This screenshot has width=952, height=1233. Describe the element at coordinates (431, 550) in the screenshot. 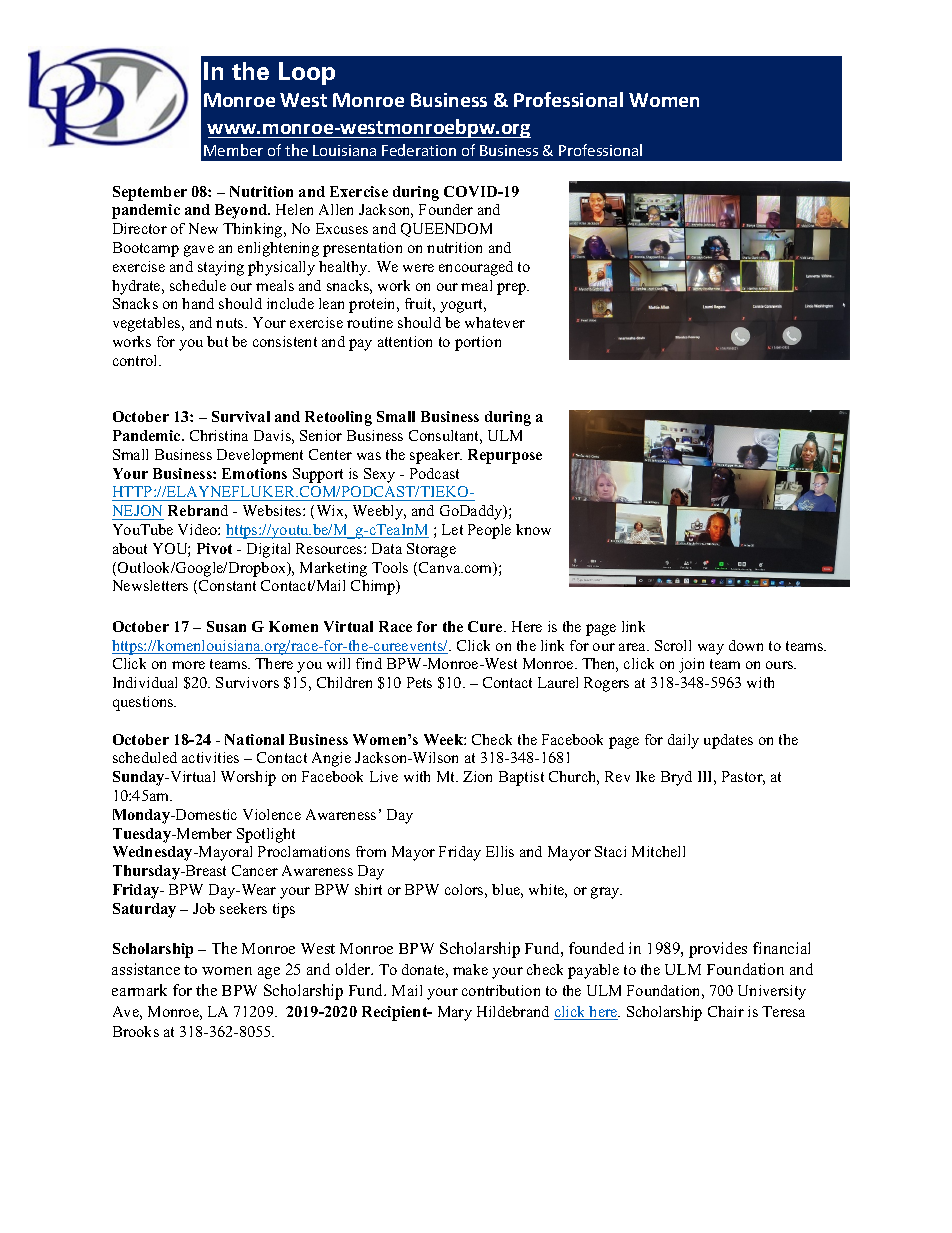

I see `Storage` at that location.
